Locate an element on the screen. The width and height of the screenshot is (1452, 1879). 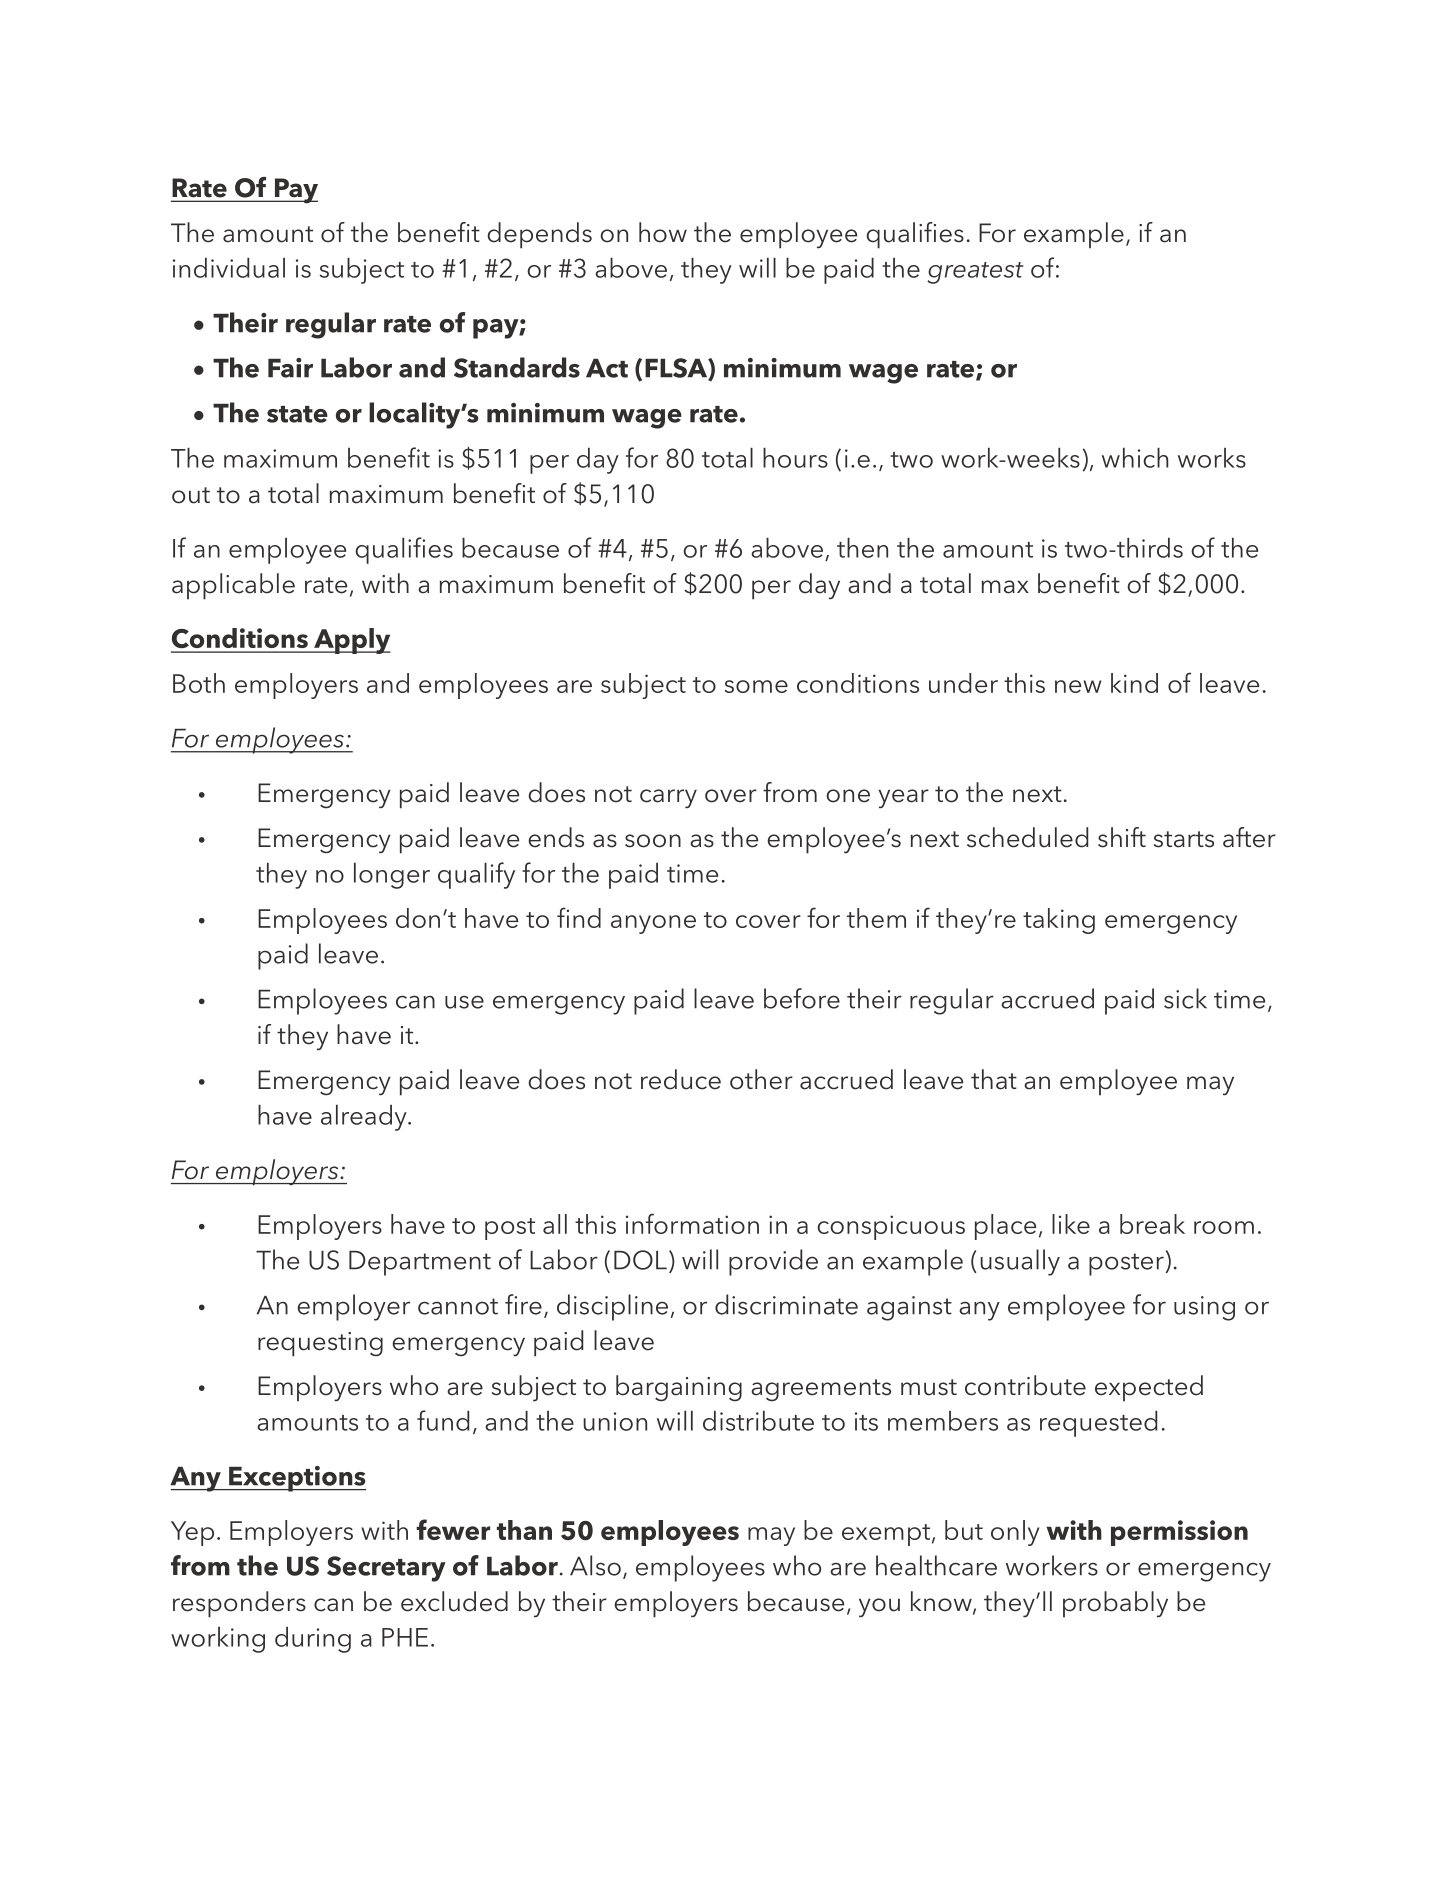
how is located at coordinates (663, 232).
